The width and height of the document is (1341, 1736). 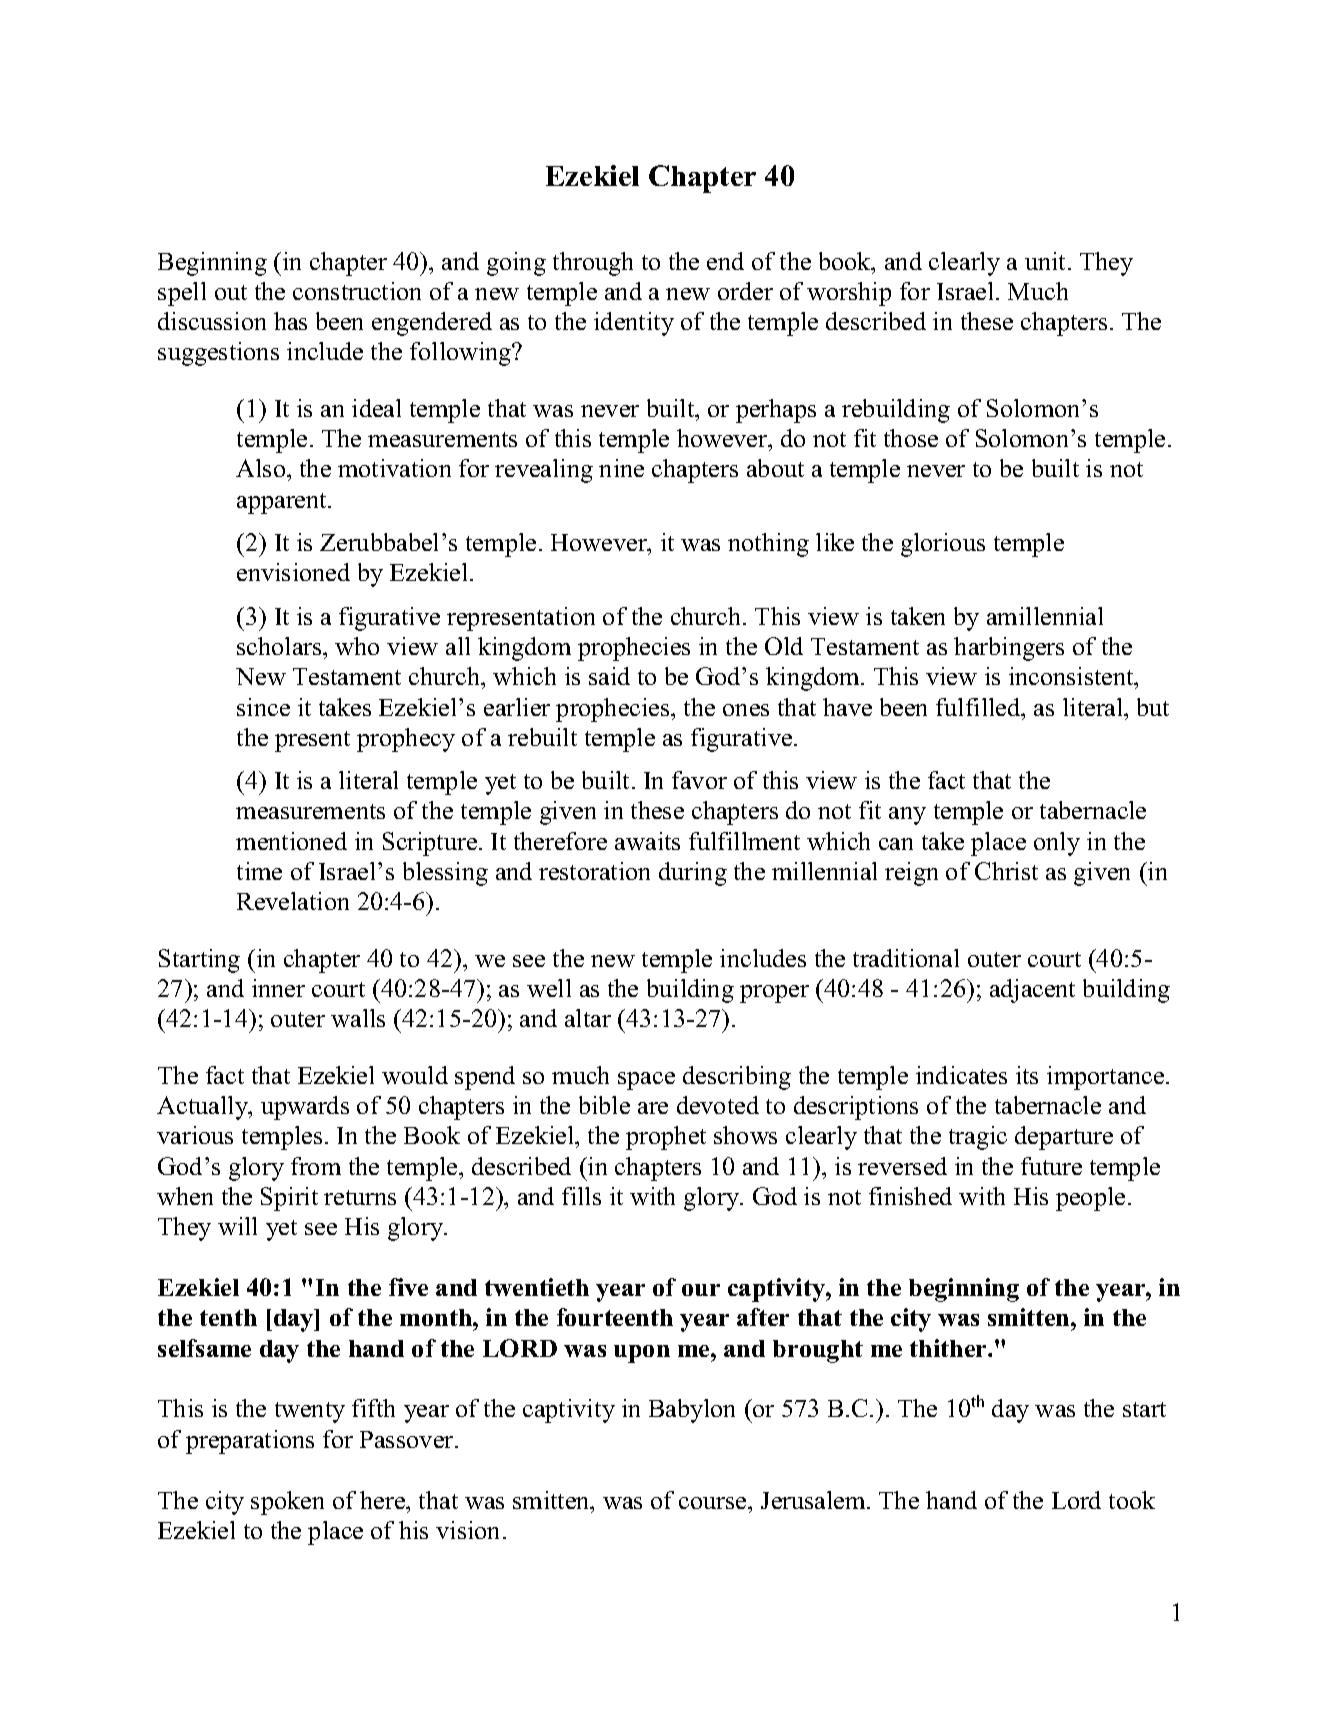 I want to click on took, so click(x=1132, y=1500).
